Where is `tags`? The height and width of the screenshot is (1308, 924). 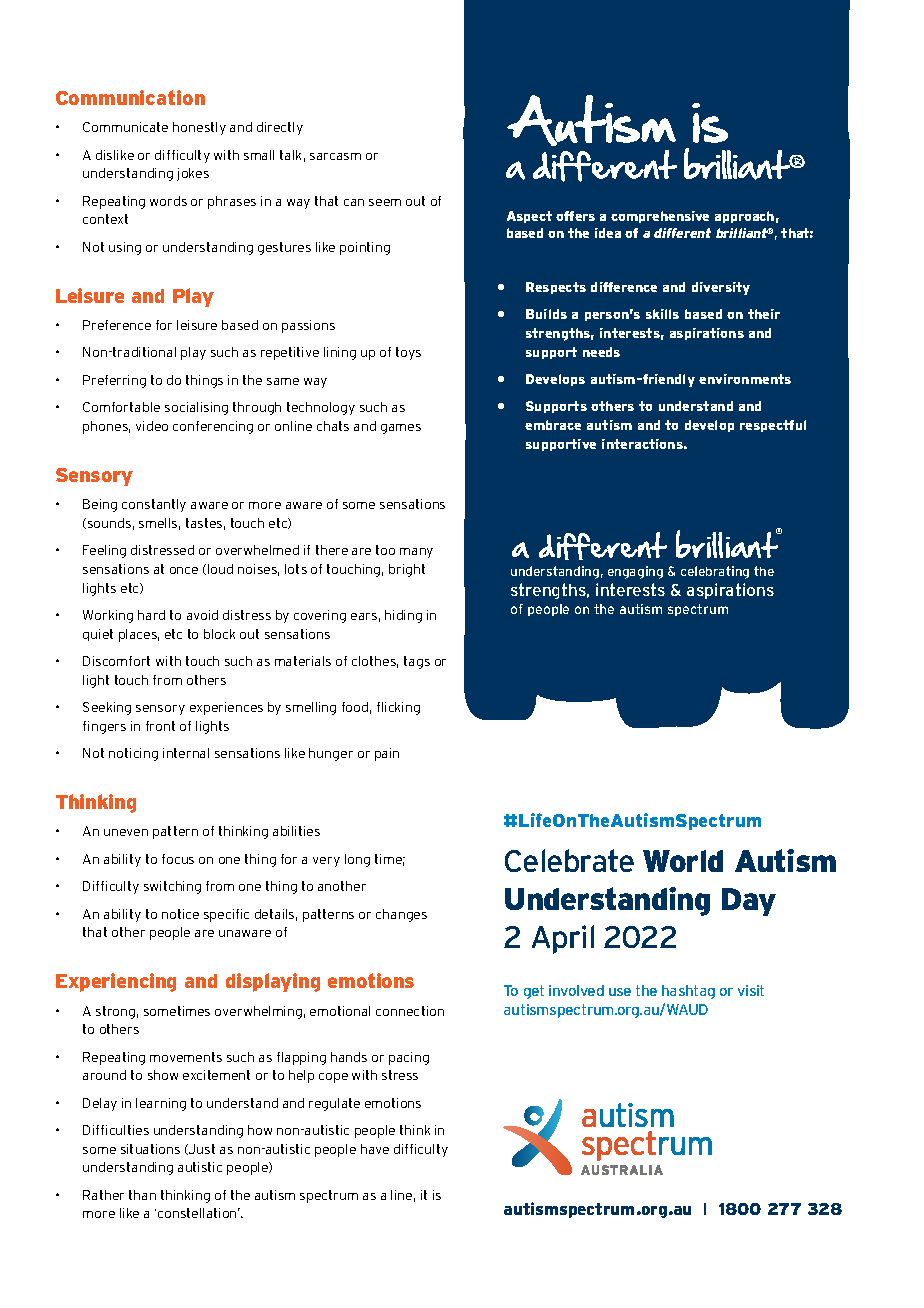 tags is located at coordinates (417, 662).
